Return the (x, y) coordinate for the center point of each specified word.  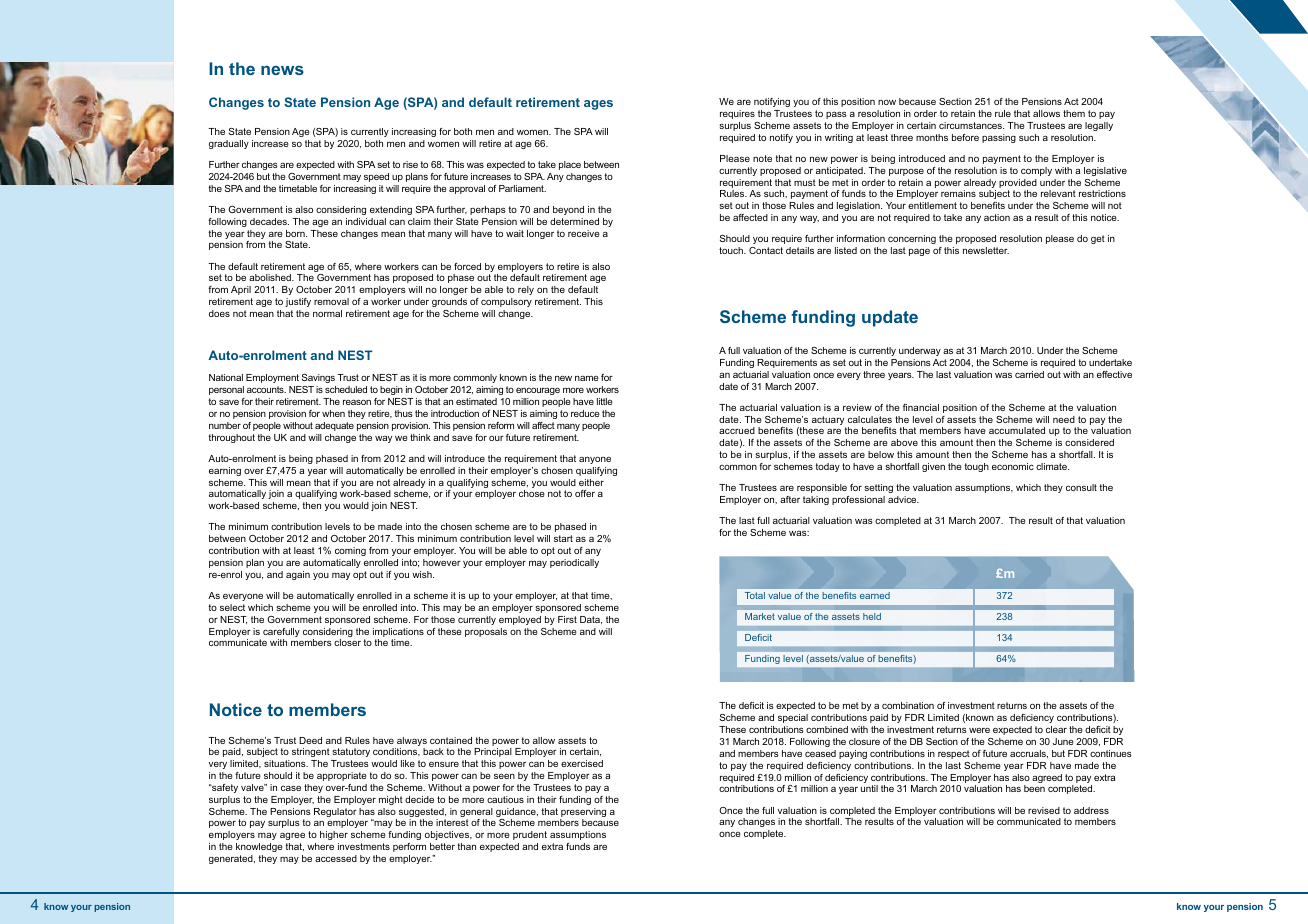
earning (225, 471)
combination (908, 705)
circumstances (971, 125)
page (919, 252)
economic (1013, 466)
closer (347, 642)
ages (598, 105)
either (591, 482)
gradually (229, 144)
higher (334, 835)
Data (591, 620)
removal (331, 301)
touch (732, 250)
